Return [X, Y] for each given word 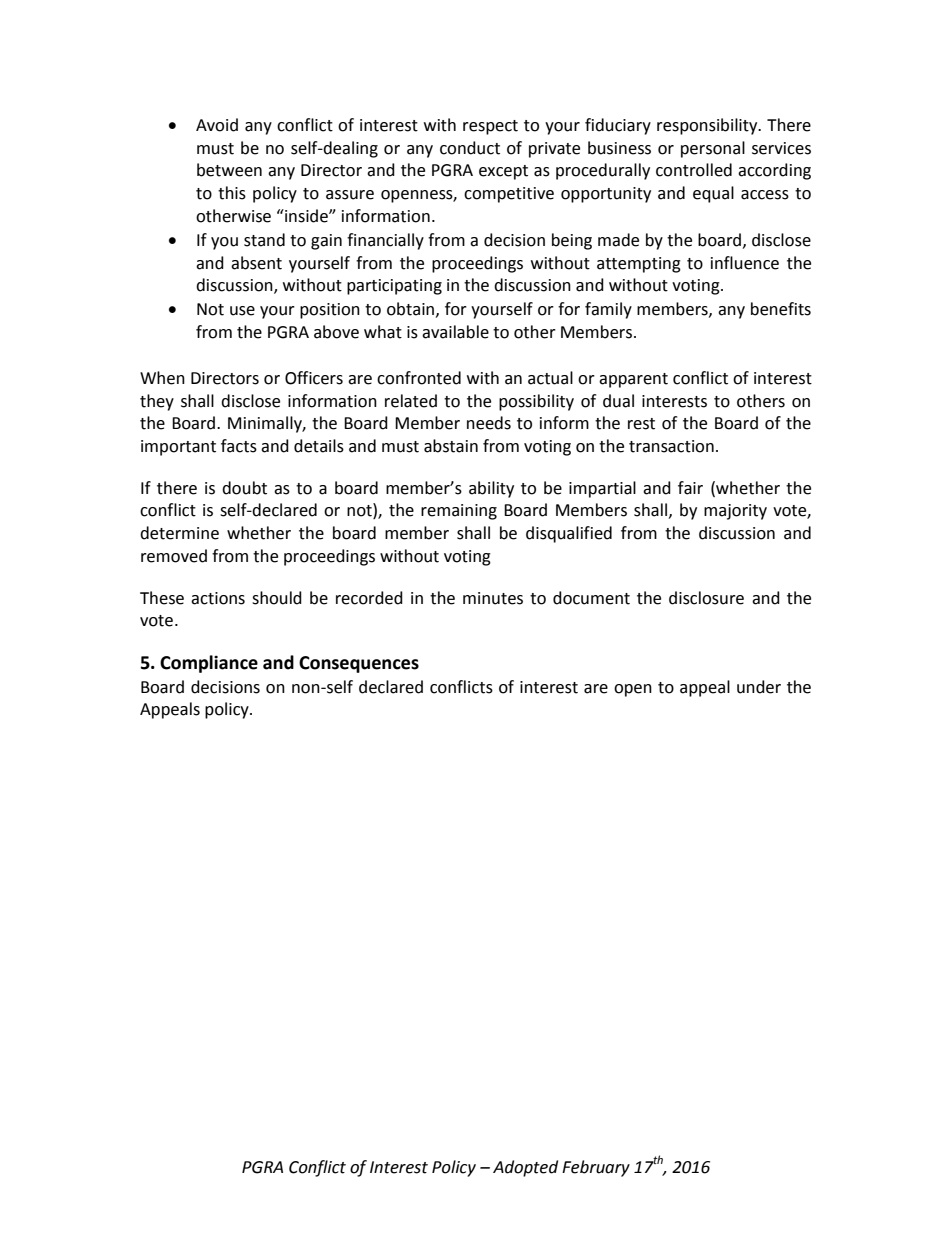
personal [713, 149]
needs [489, 423]
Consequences [359, 664]
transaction [671, 446]
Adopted [525, 1168]
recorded [369, 598]
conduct [470, 148]
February [596, 1168]
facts [239, 446]
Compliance [209, 664]
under [759, 687]
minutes [493, 598]
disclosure [706, 598]
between [229, 170]
